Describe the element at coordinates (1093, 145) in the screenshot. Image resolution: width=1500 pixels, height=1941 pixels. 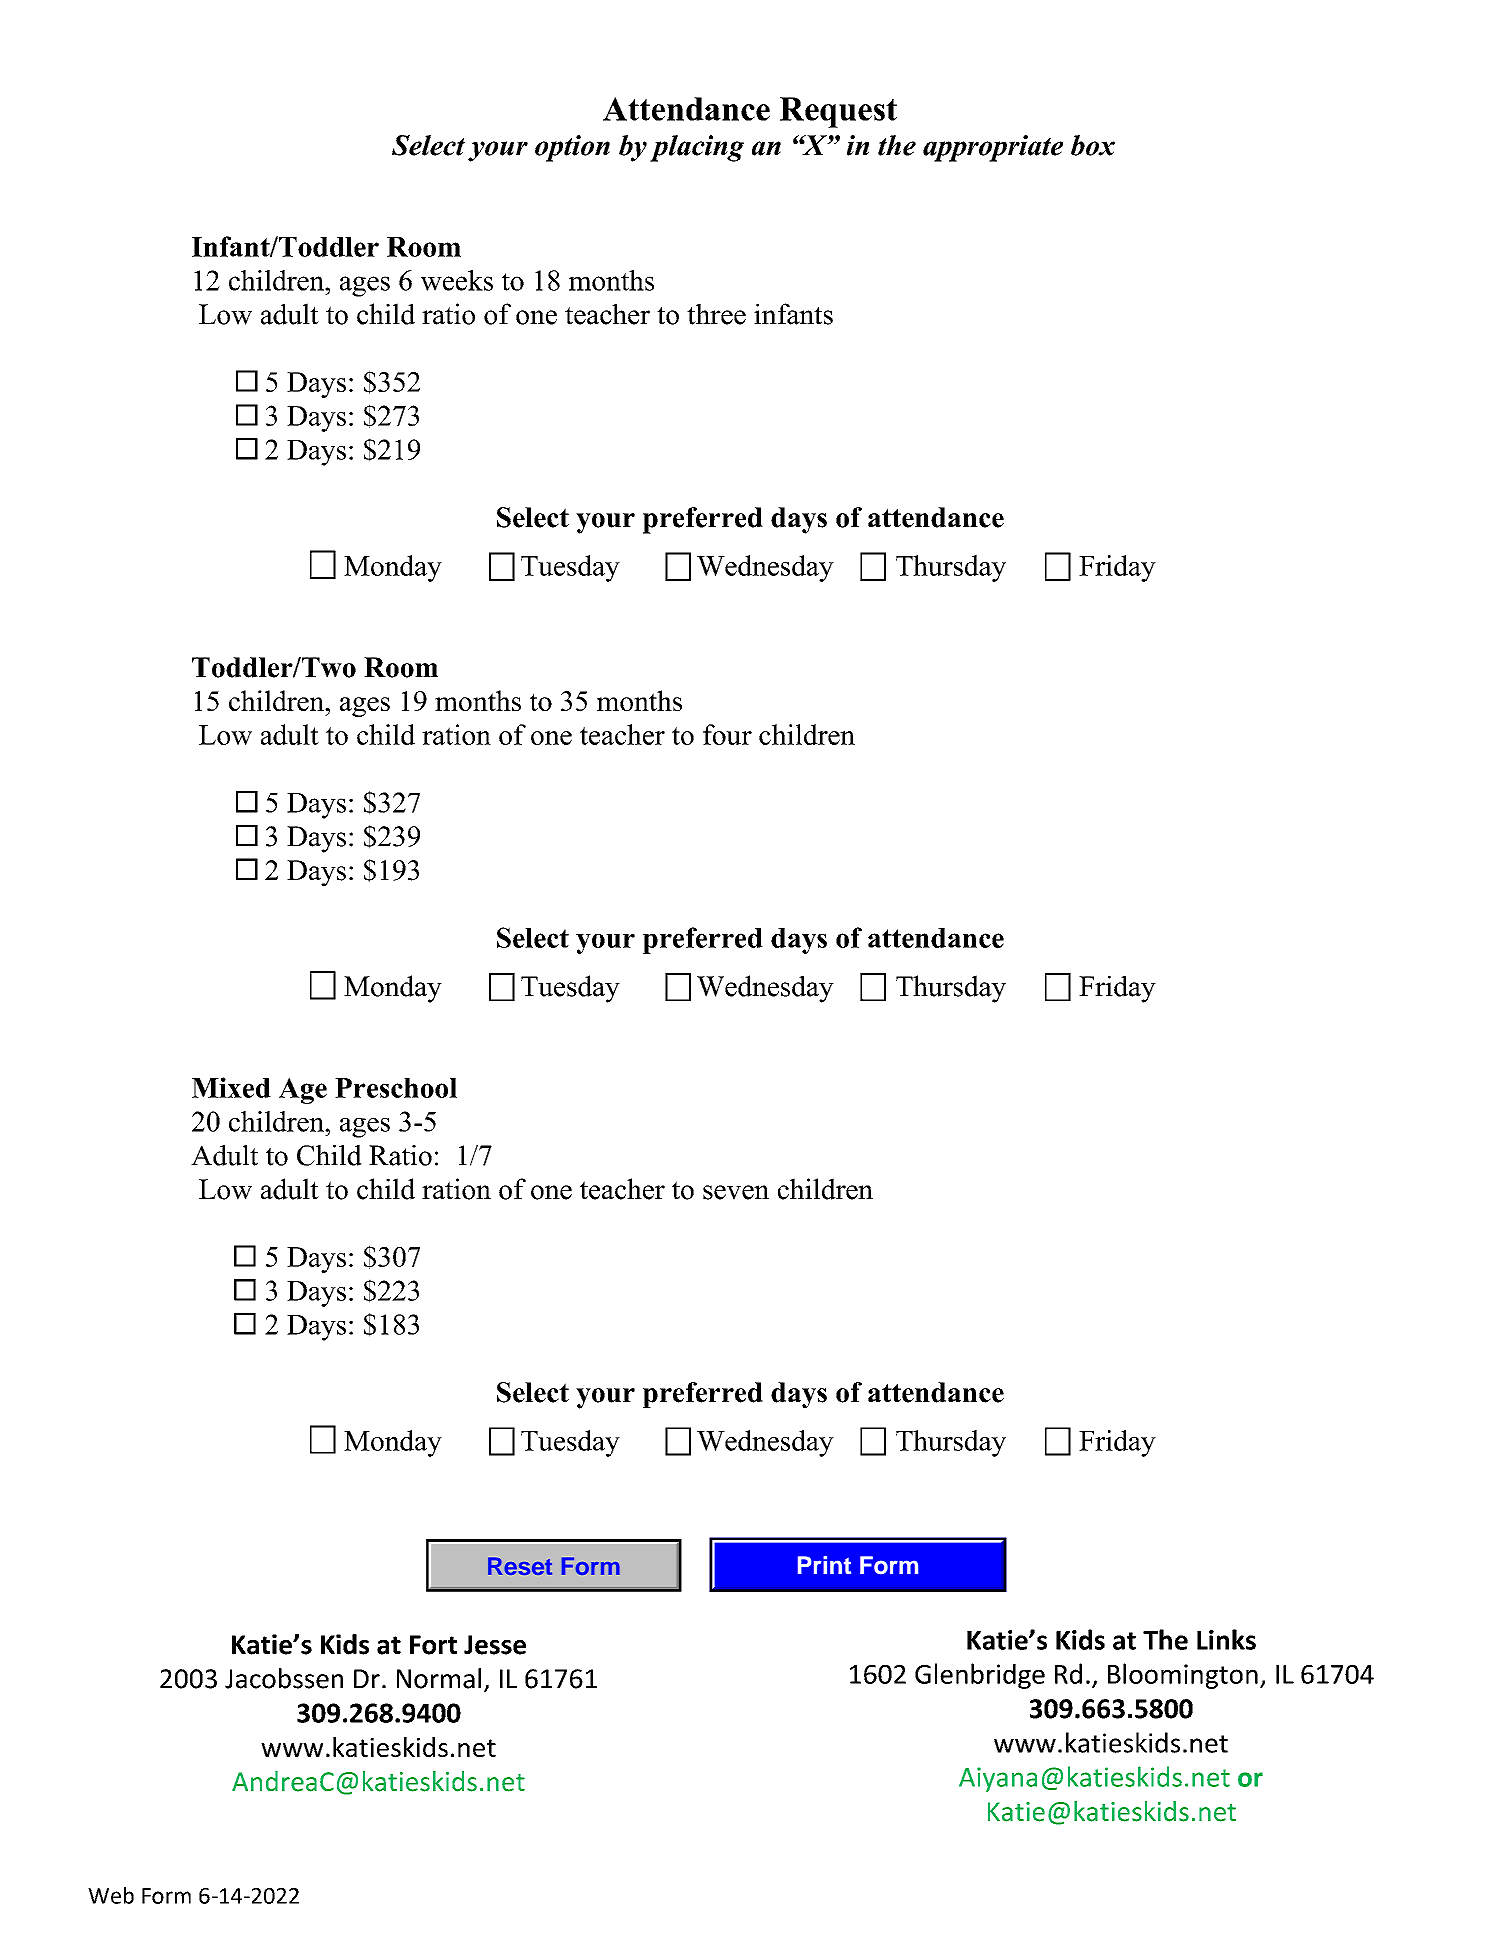
I see `box` at that location.
